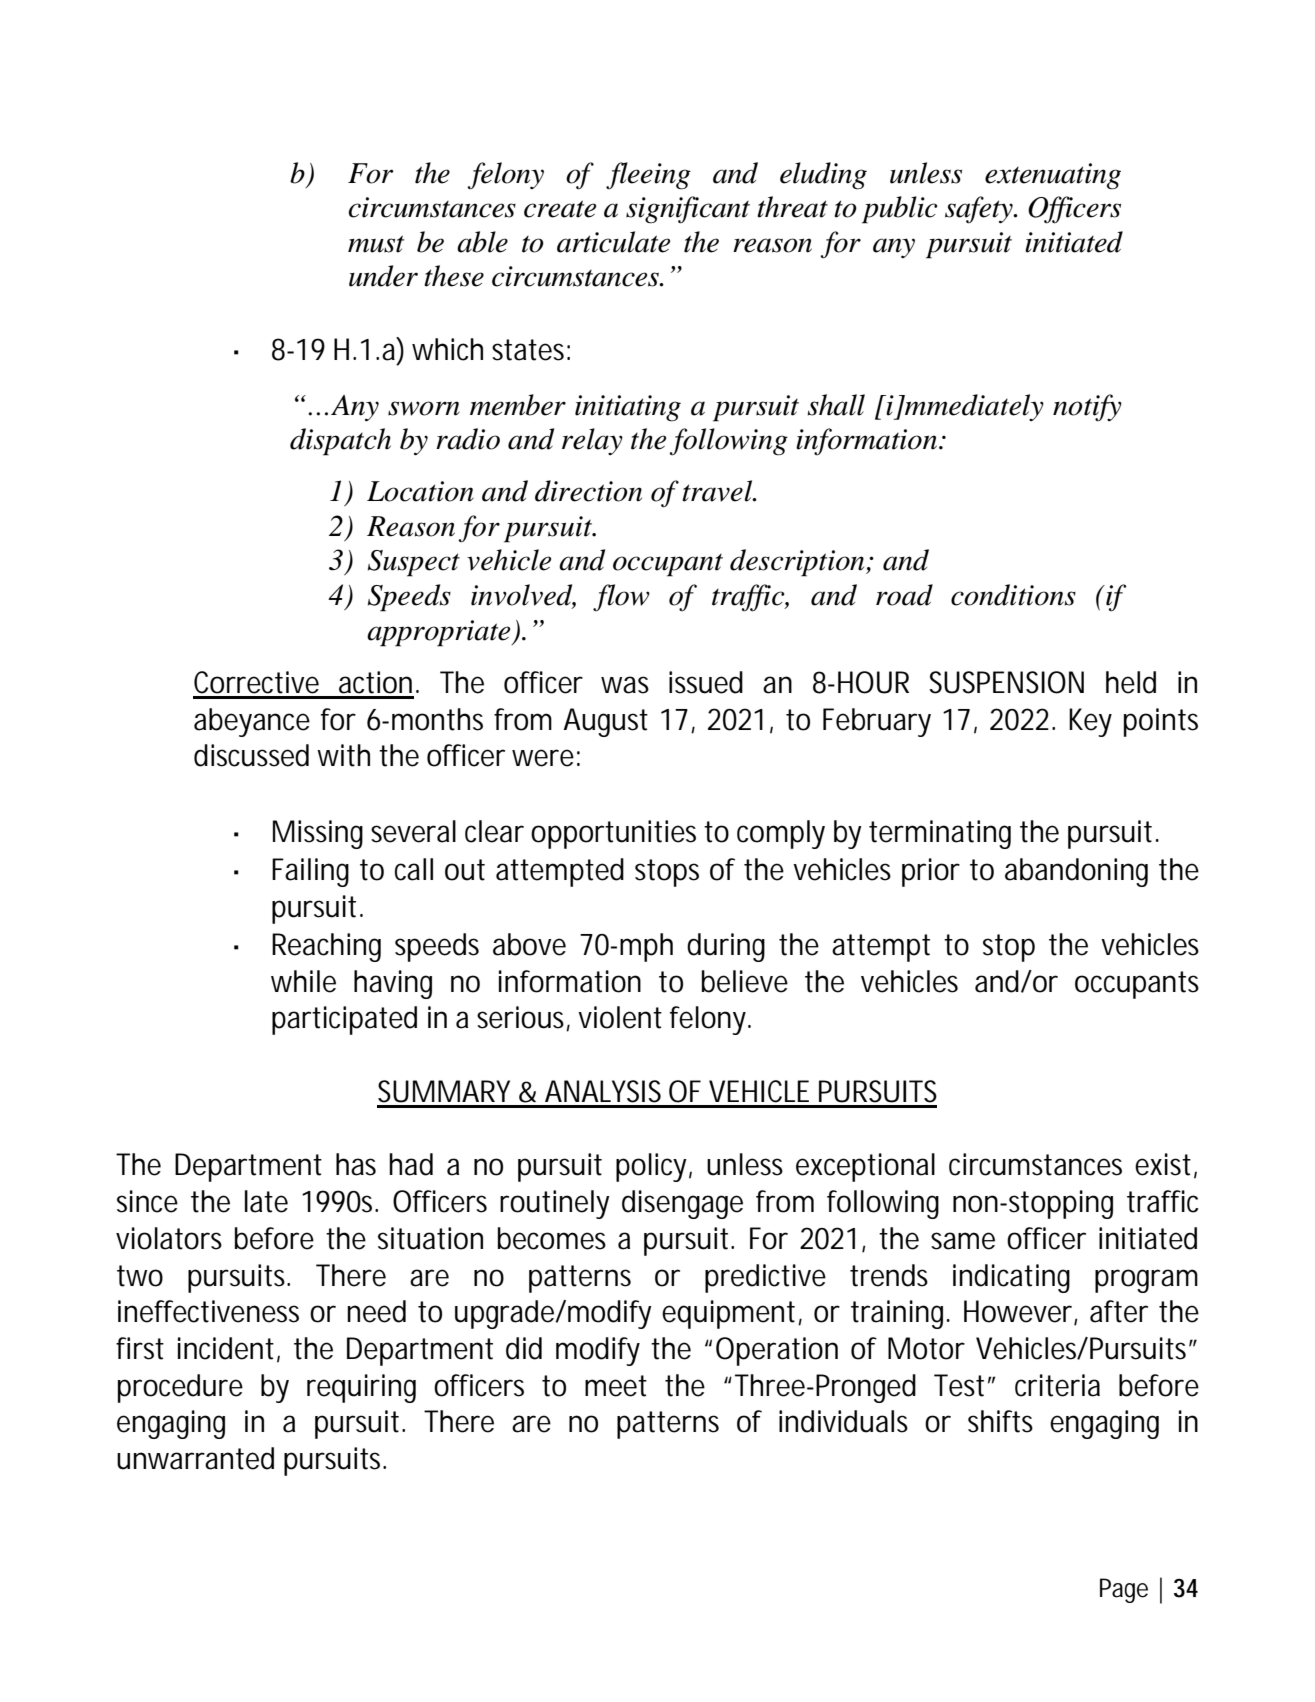 The height and width of the document is (1702, 1315). Describe the element at coordinates (688, 210) in the document. I see `significant` at that location.
